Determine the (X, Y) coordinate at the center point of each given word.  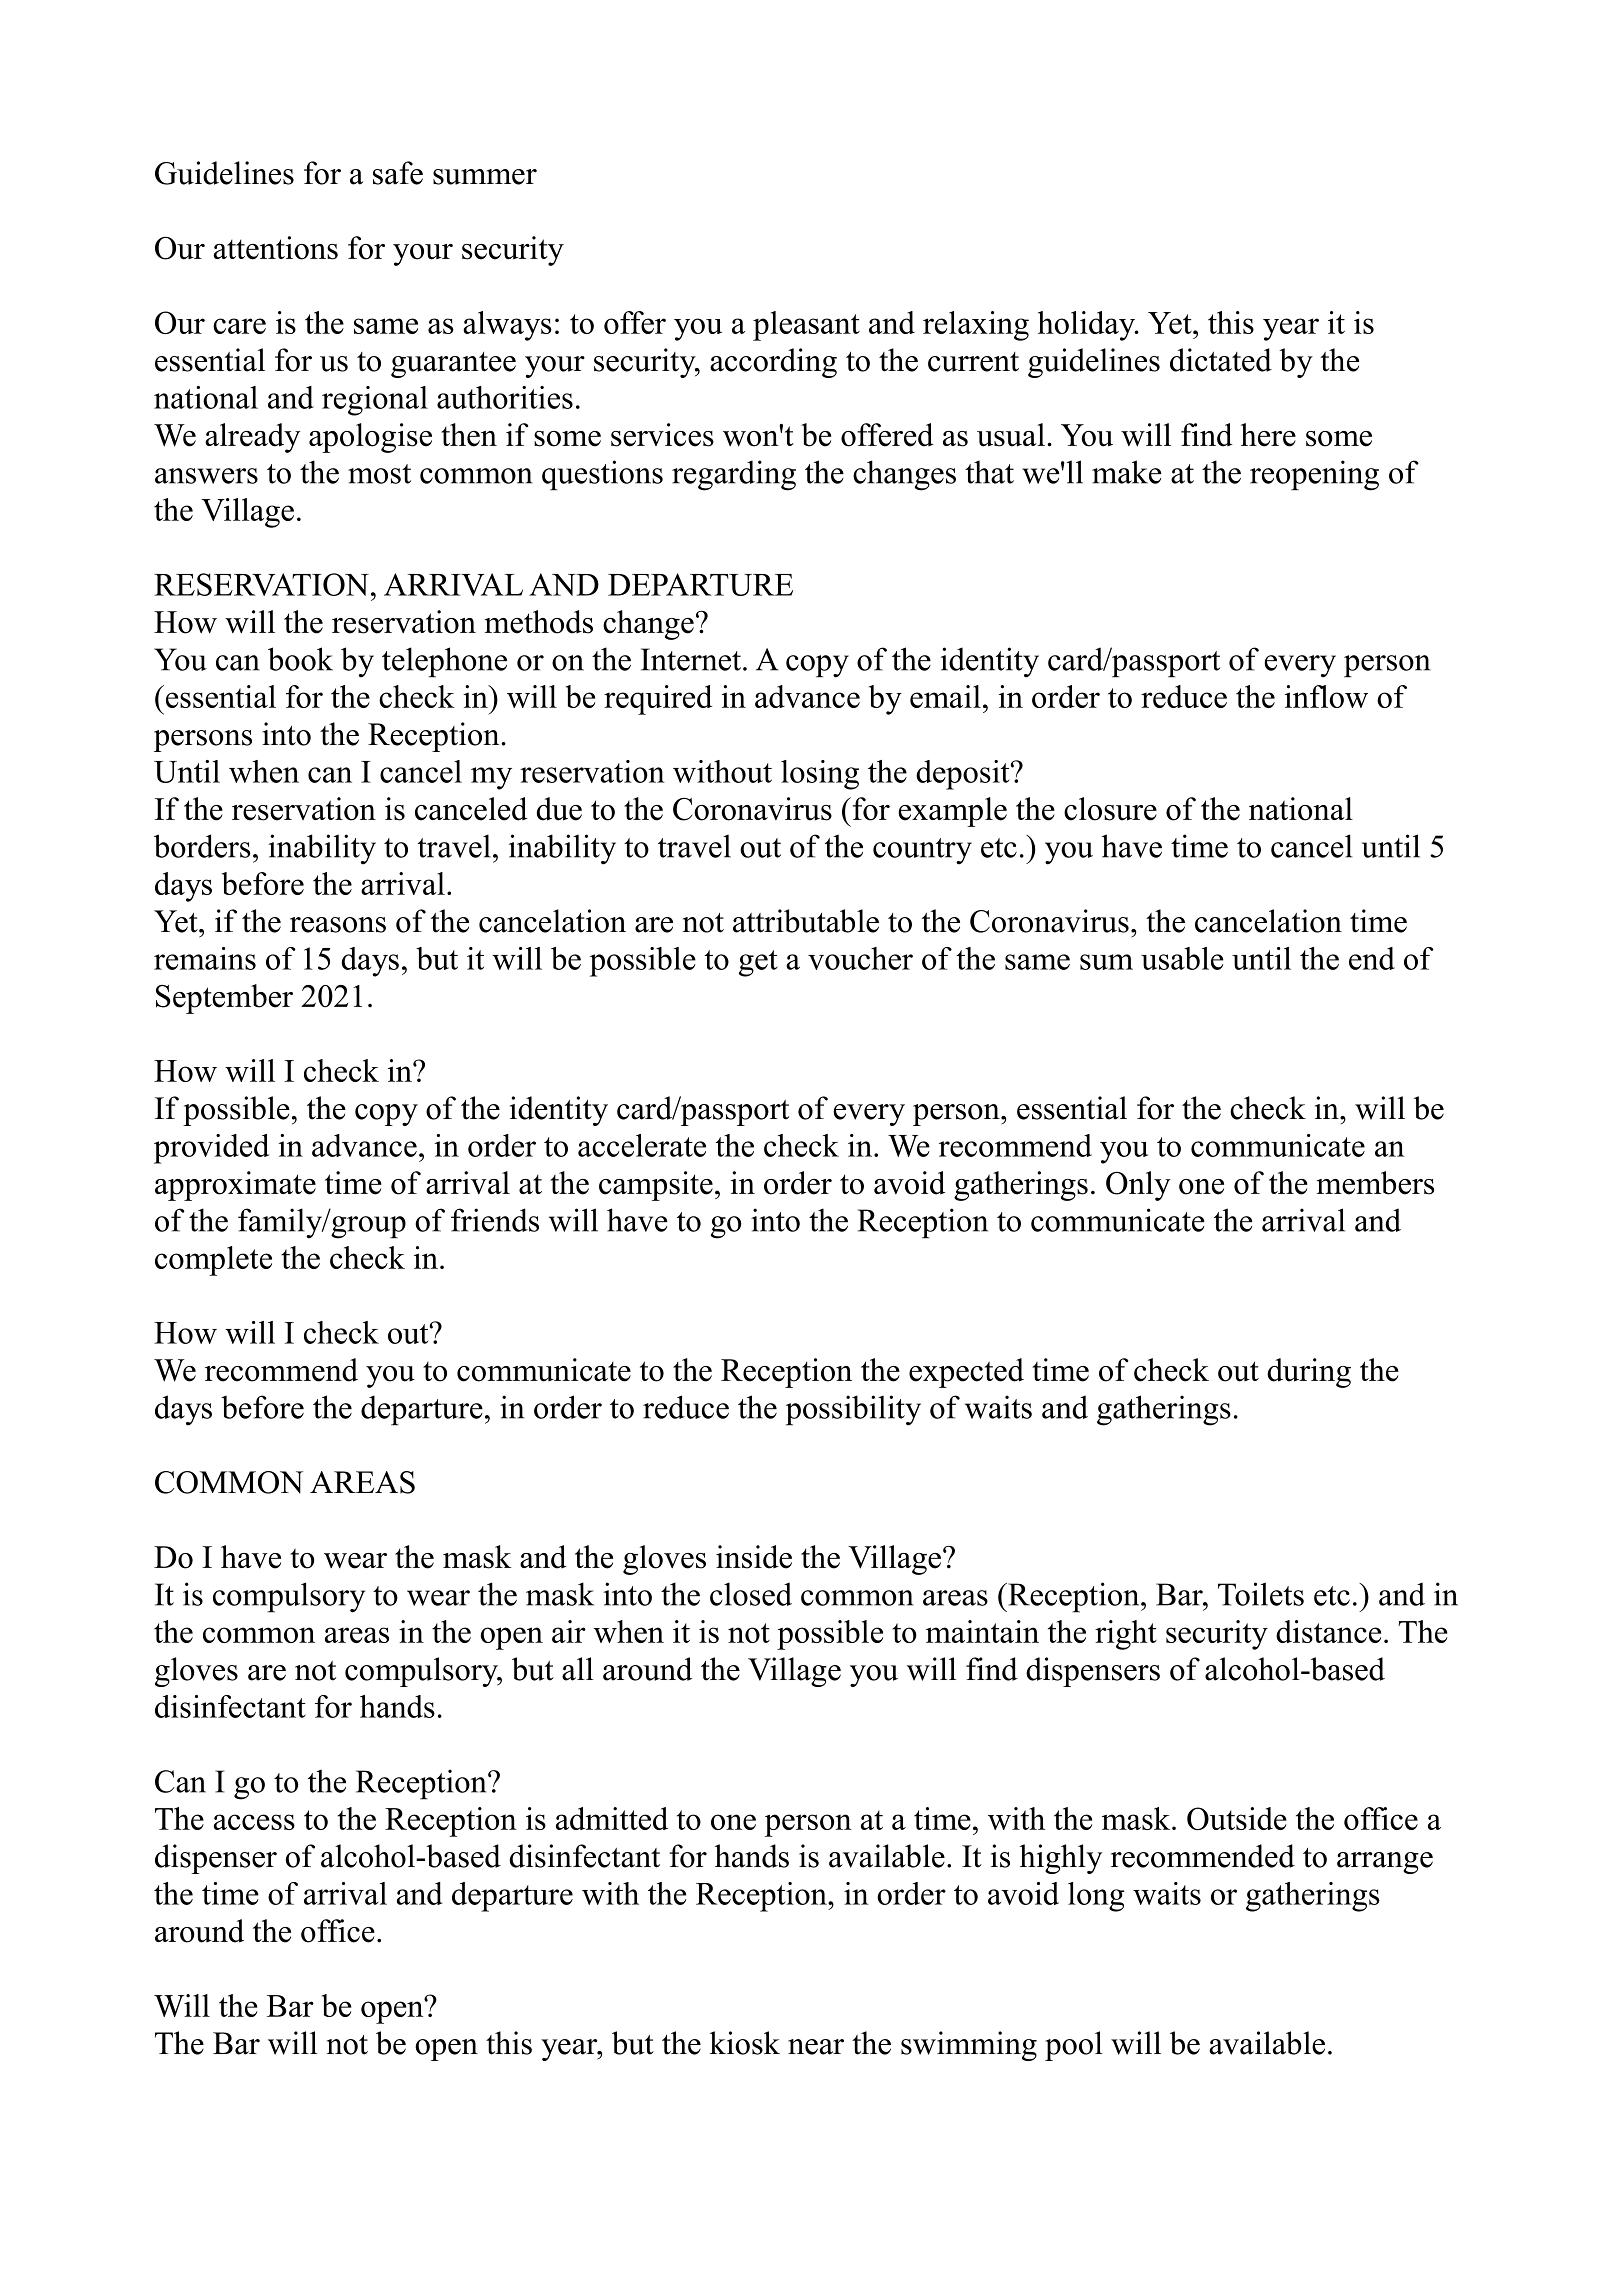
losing (820, 775)
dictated (1221, 360)
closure (1110, 809)
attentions (275, 248)
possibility (853, 1410)
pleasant (806, 326)
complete (213, 1261)
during (1309, 1373)
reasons (338, 925)
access (254, 1822)
